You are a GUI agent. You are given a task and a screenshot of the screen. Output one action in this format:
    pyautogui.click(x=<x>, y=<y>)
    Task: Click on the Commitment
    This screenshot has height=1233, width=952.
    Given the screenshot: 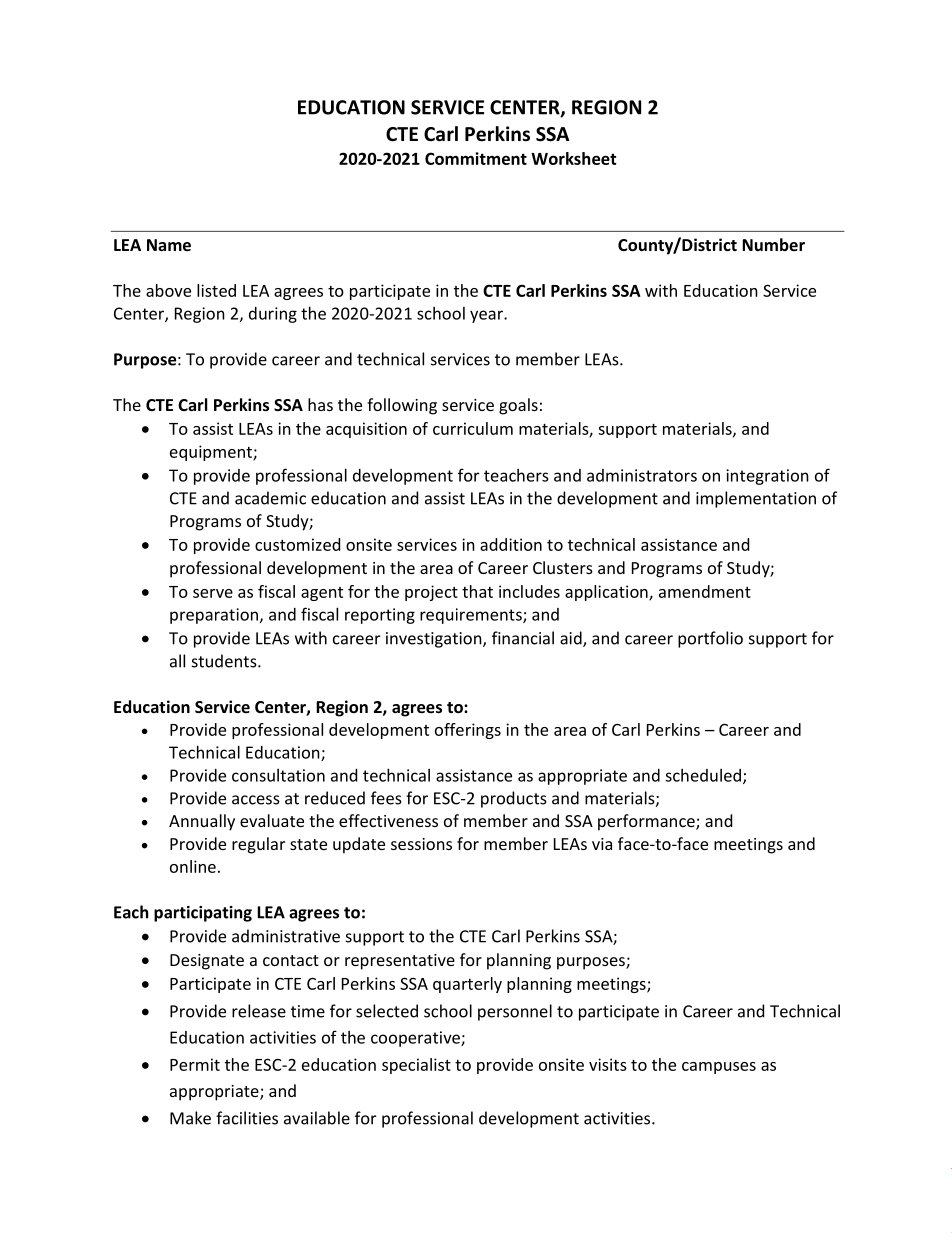 What is the action you would take?
    pyautogui.click(x=476, y=158)
